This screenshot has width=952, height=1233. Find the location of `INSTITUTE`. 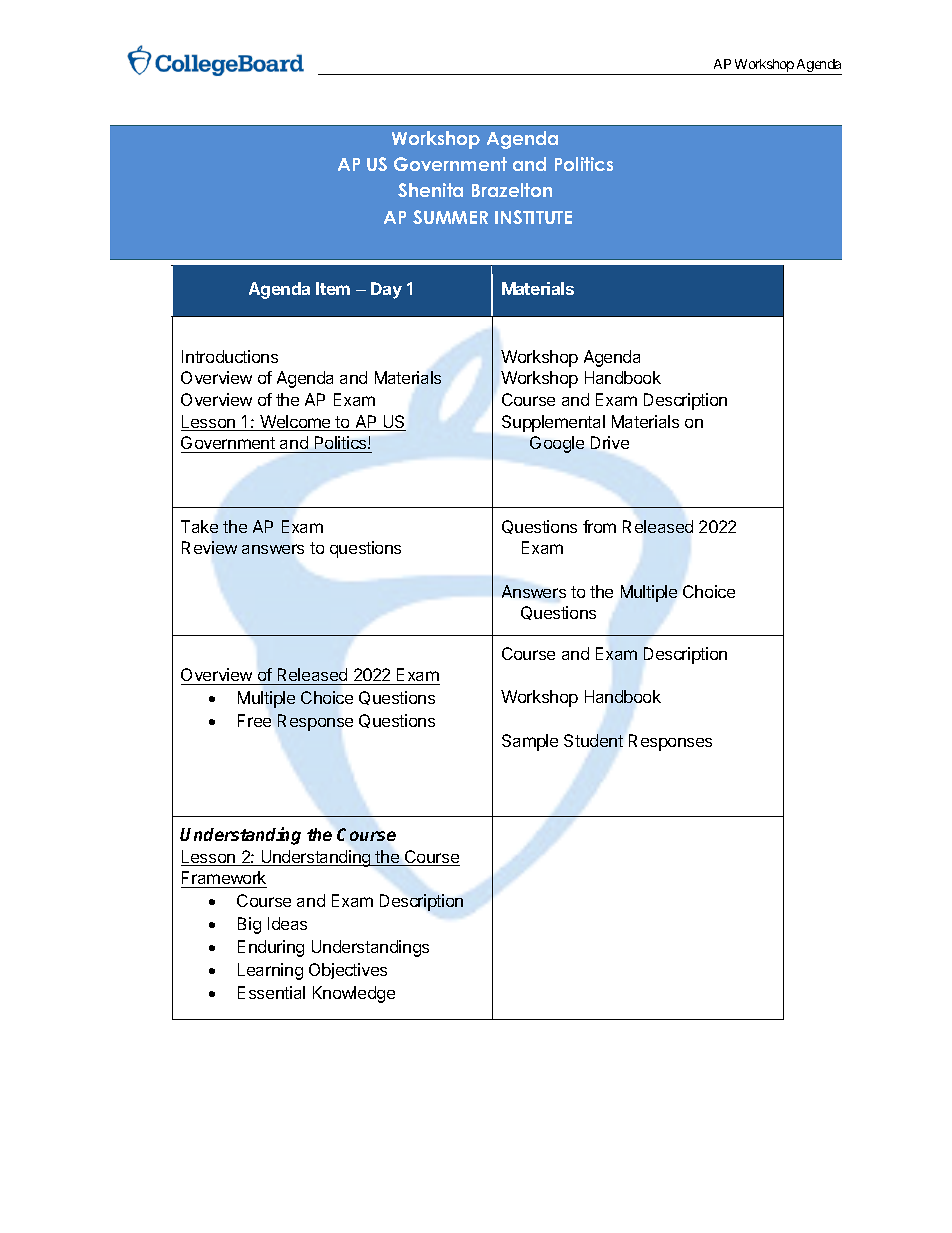

INSTITUTE is located at coordinates (533, 217).
